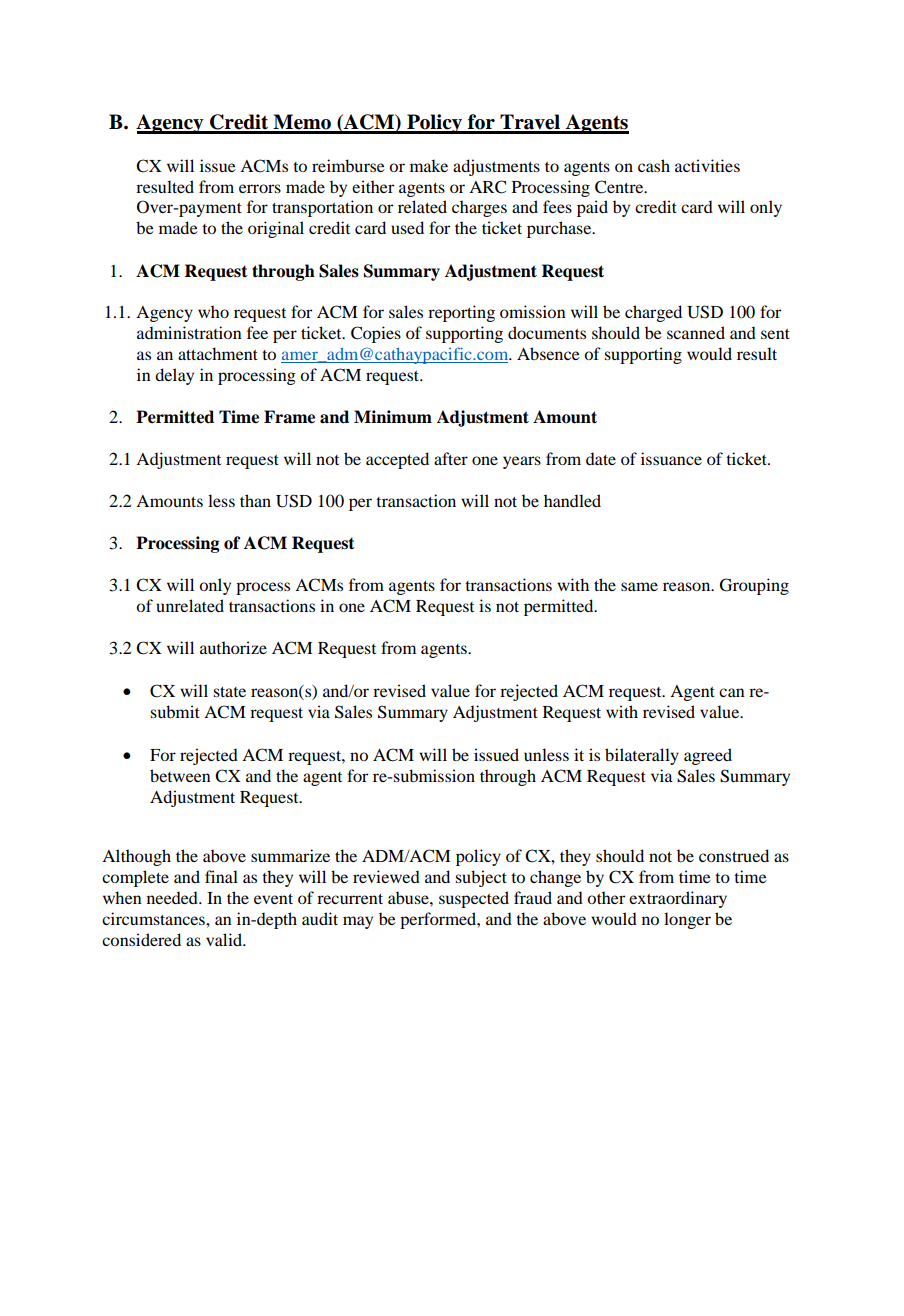  I want to click on authorize, so click(233, 647).
